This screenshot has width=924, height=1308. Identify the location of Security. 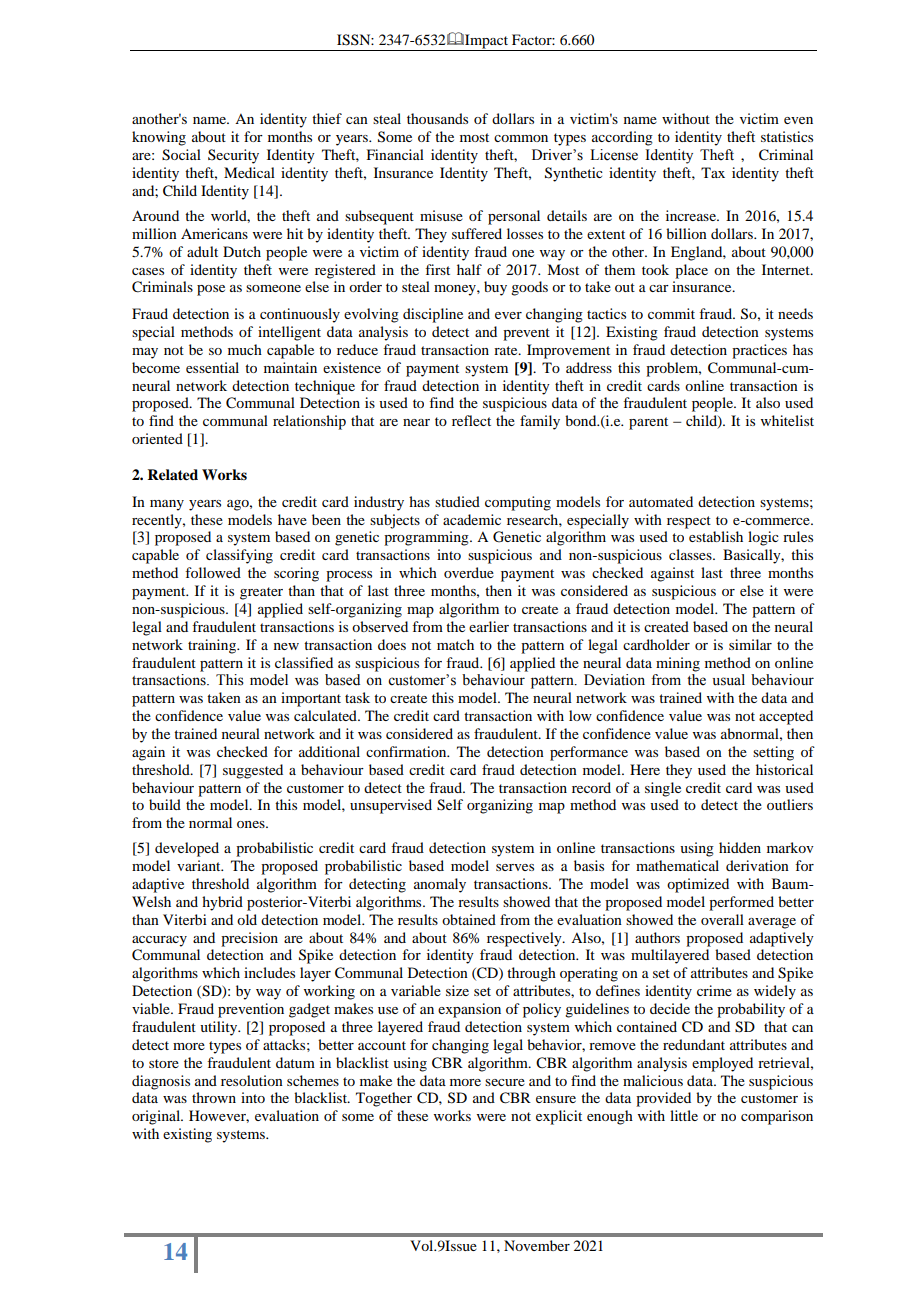
(233, 156).
